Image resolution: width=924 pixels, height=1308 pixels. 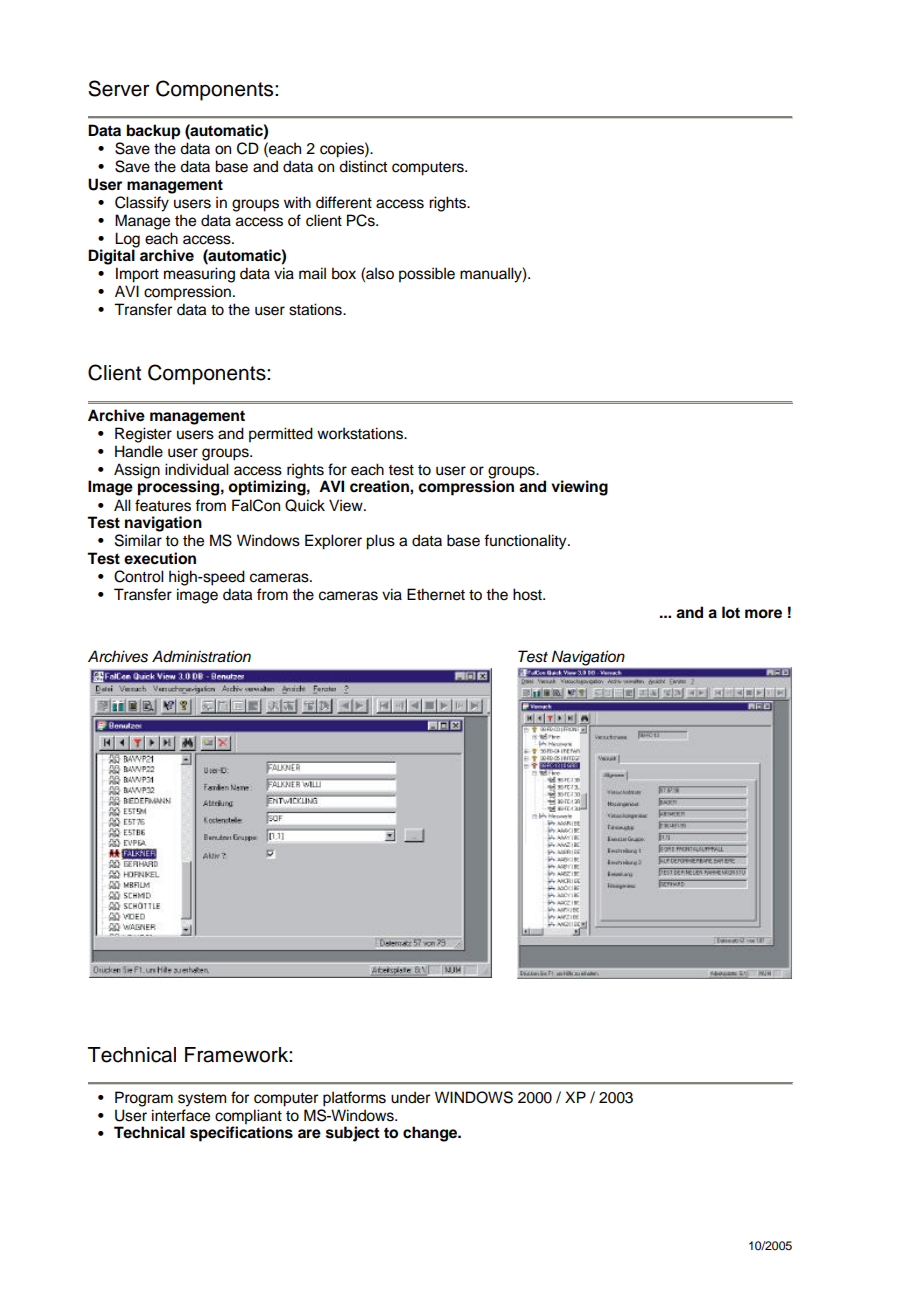 What do you see at coordinates (202, 1100) in the screenshot?
I see `system` at bounding box center [202, 1100].
